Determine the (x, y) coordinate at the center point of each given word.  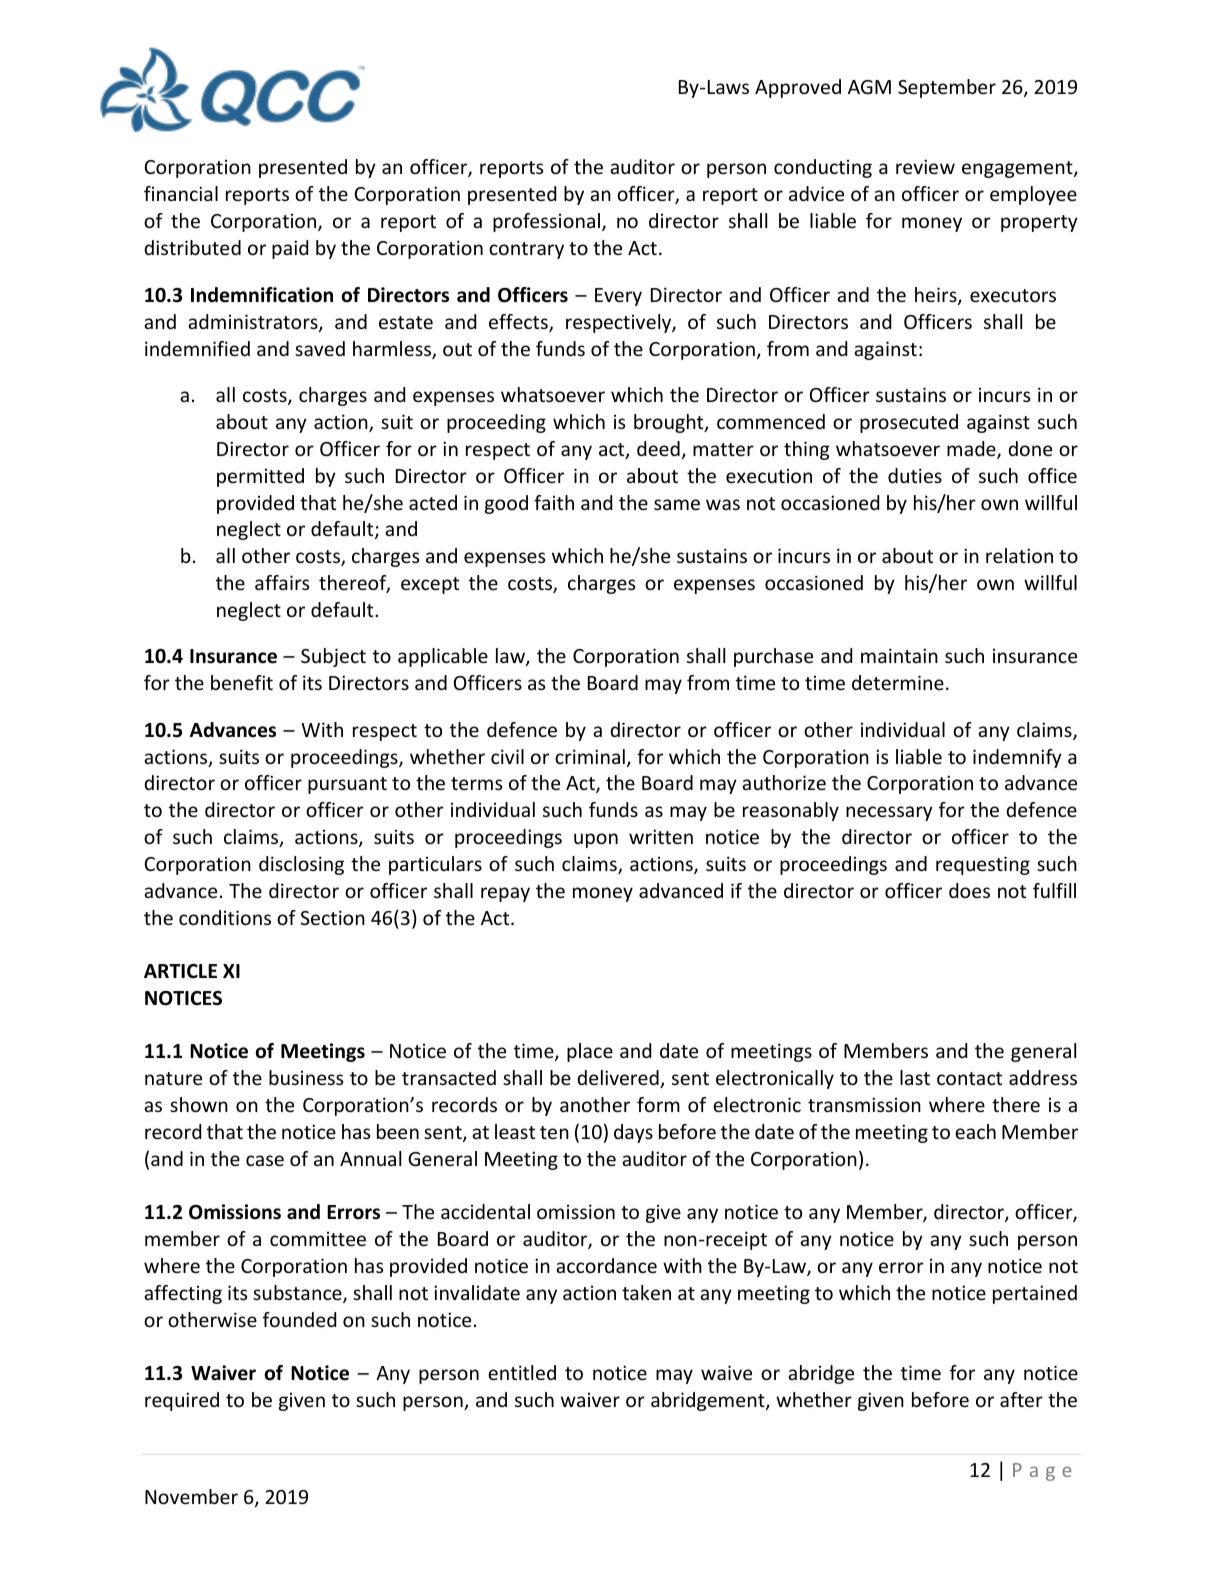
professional (546, 222)
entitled (522, 1372)
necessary (889, 813)
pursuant (347, 785)
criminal (590, 756)
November (191, 1496)
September (947, 88)
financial (181, 193)
